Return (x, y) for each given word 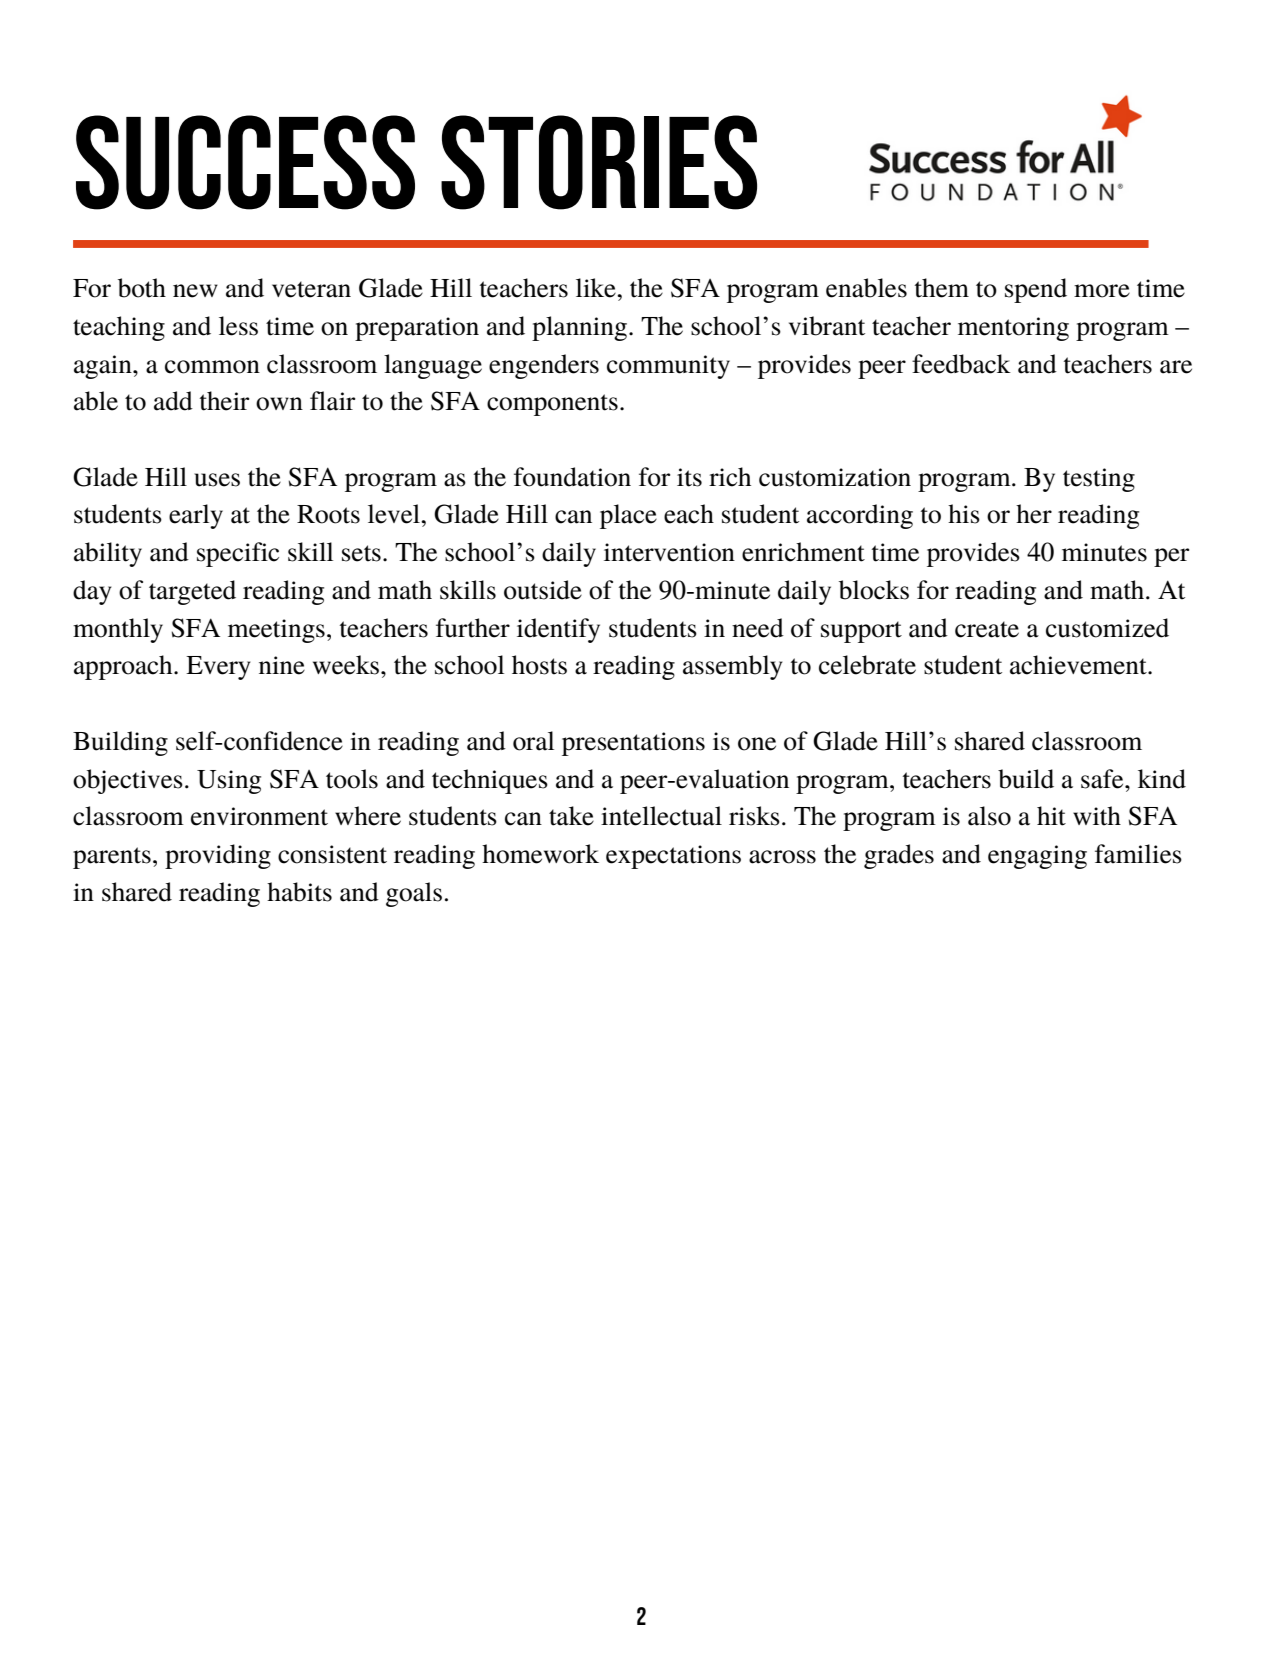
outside (543, 590)
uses (217, 480)
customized (1107, 628)
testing (1099, 480)
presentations (633, 744)
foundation (572, 477)
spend (1036, 290)
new (195, 291)
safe (1103, 779)
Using (229, 782)
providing (218, 856)
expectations (673, 857)
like (597, 288)
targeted (192, 592)
